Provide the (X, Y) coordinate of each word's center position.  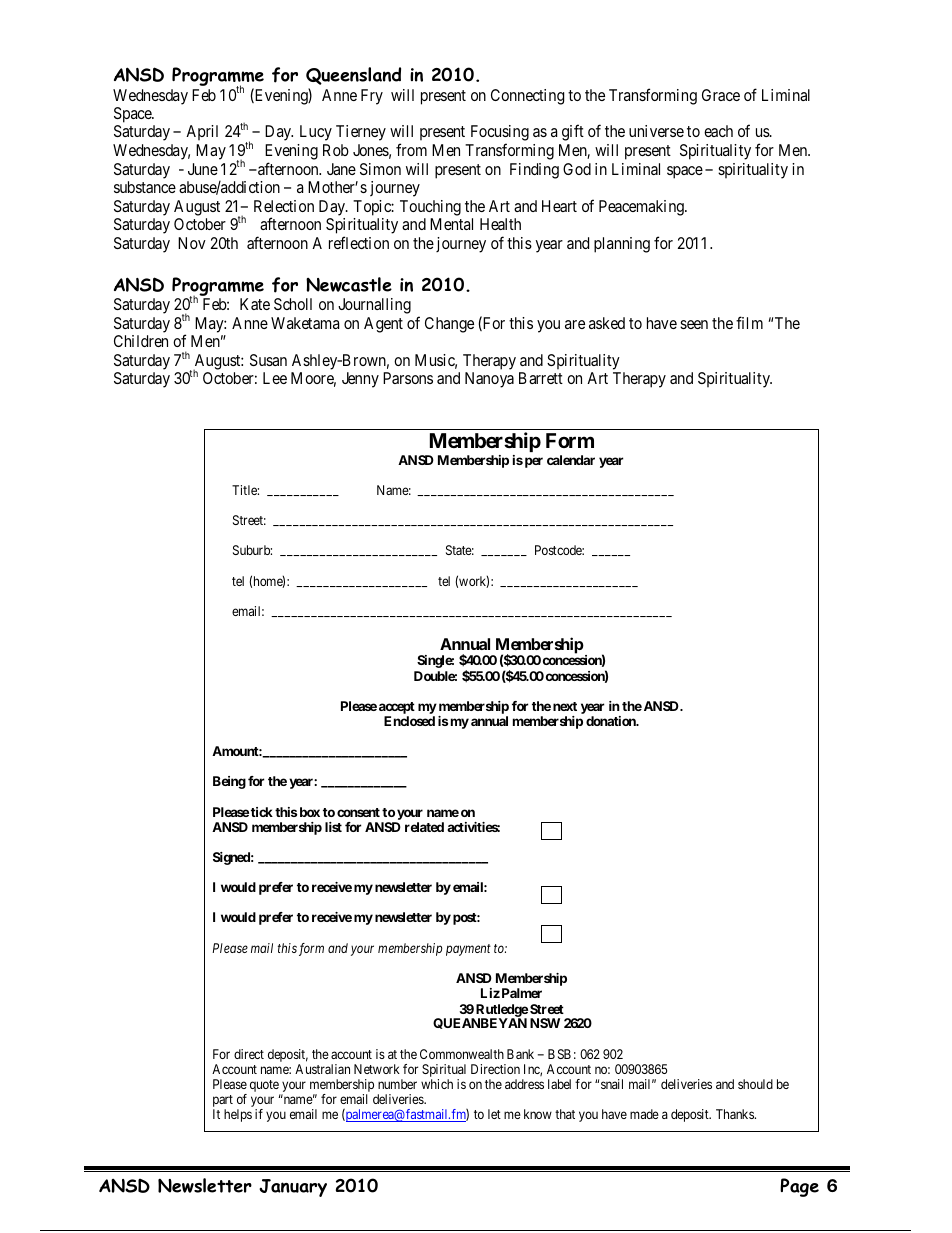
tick (262, 812)
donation (612, 721)
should (755, 1084)
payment (468, 950)
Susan (268, 360)
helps (238, 1115)
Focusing (500, 134)
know (538, 1114)
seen (694, 324)
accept (397, 709)
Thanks (736, 1114)
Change (449, 325)
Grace (721, 95)
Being (229, 782)
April (202, 132)
